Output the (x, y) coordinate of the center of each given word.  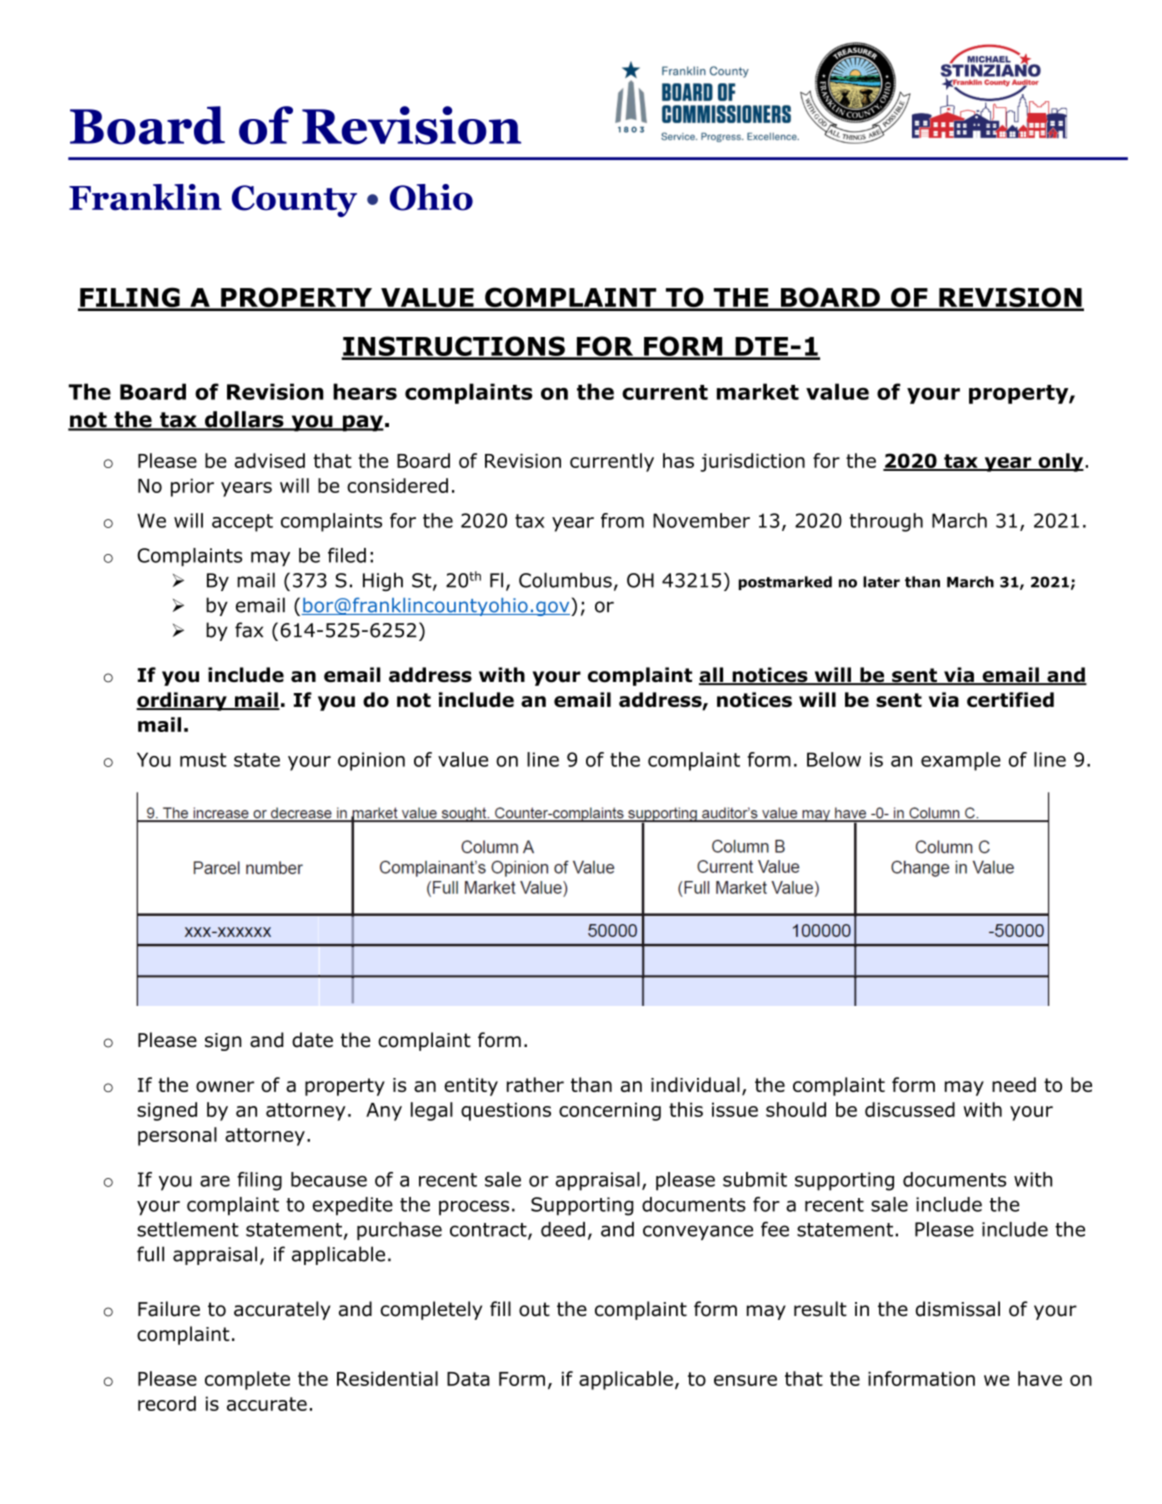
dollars (244, 420)
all (712, 676)
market (758, 391)
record (167, 1403)
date (312, 1040)
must (203, 760)
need (1014, 1084)
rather (535, 1084)
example (961, 761)
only (1061, 462)
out (534, 1309)
